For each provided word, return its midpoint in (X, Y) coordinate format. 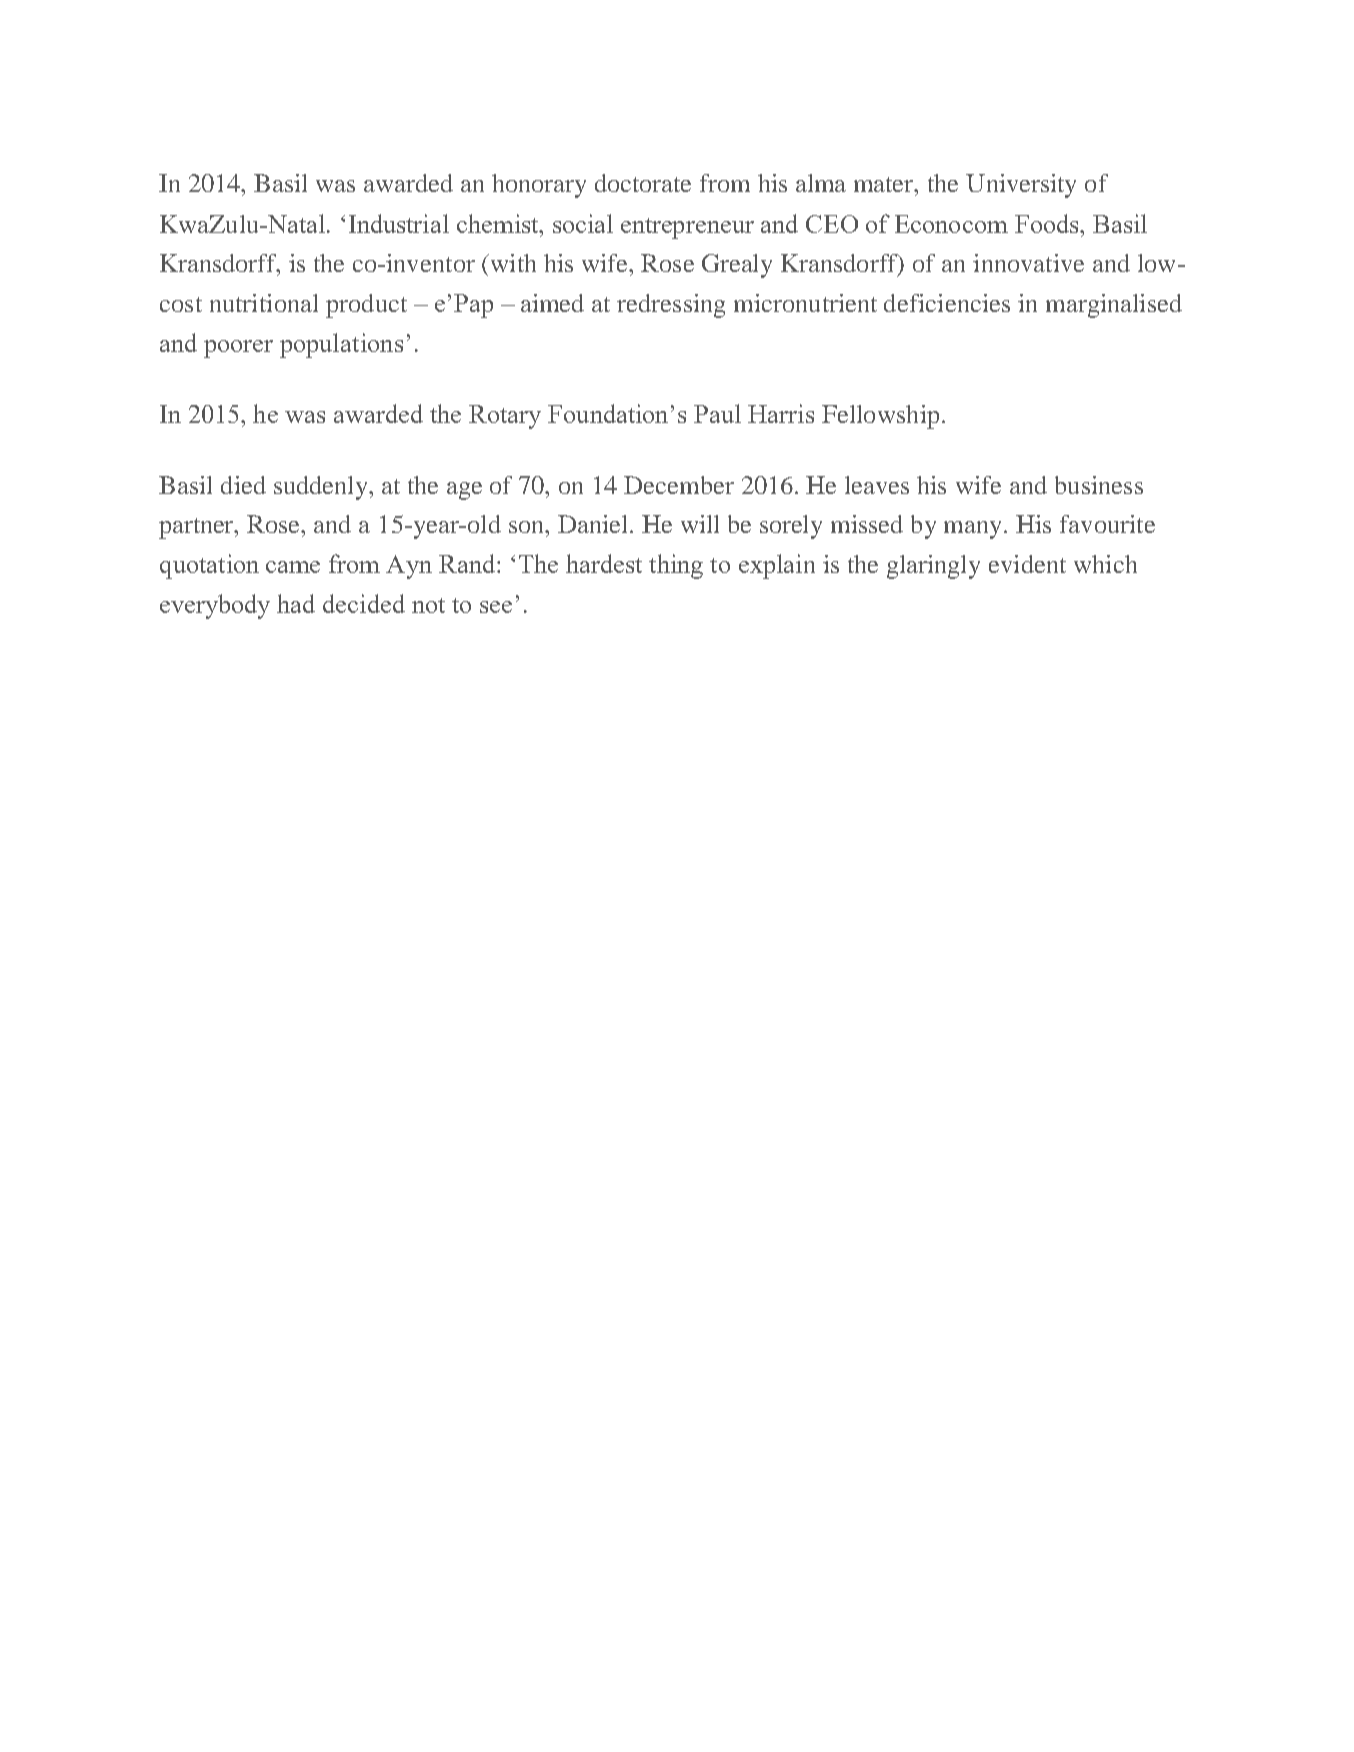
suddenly (322, 488)
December (679, 485)
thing (676, 566)
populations (341, 345)
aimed (552, 303)
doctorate (643, 183)
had (296, 603)
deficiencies (947, 303)
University (1021, 186)
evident (1027, 564)
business (1099, 485)
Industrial (399, 223)
